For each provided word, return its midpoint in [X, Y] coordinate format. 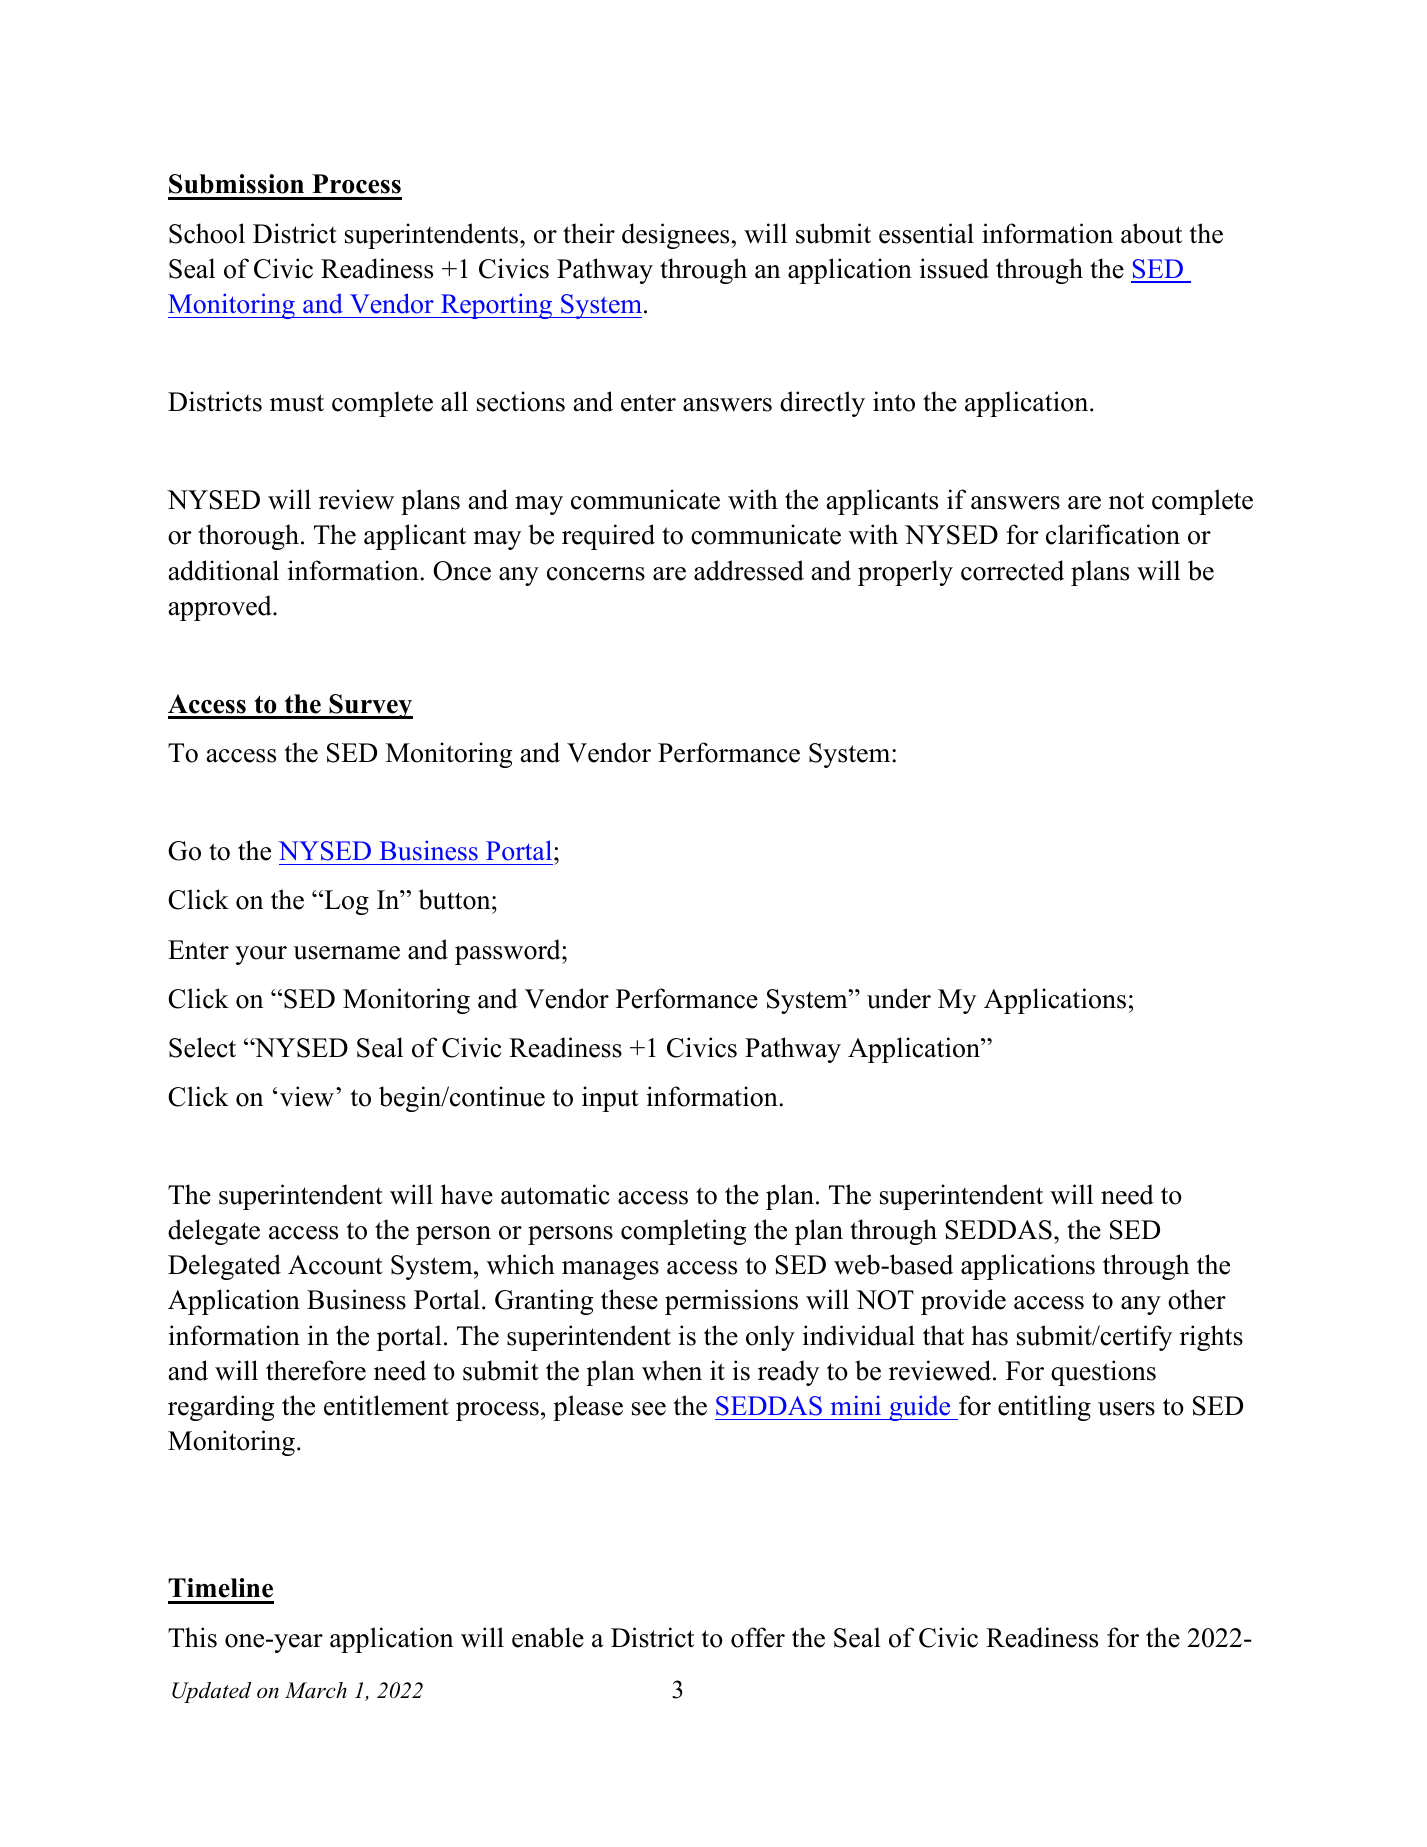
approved [221, 608]
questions [1103, 1373]
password [509, 952]
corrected [1012, 570]
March [316, 1690]
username [346, 953]
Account [335, 1265]
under [899, 998]
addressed [749, 570]
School [207, 233]
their [589, 233]
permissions [731, 1302]
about [1151, 233]
